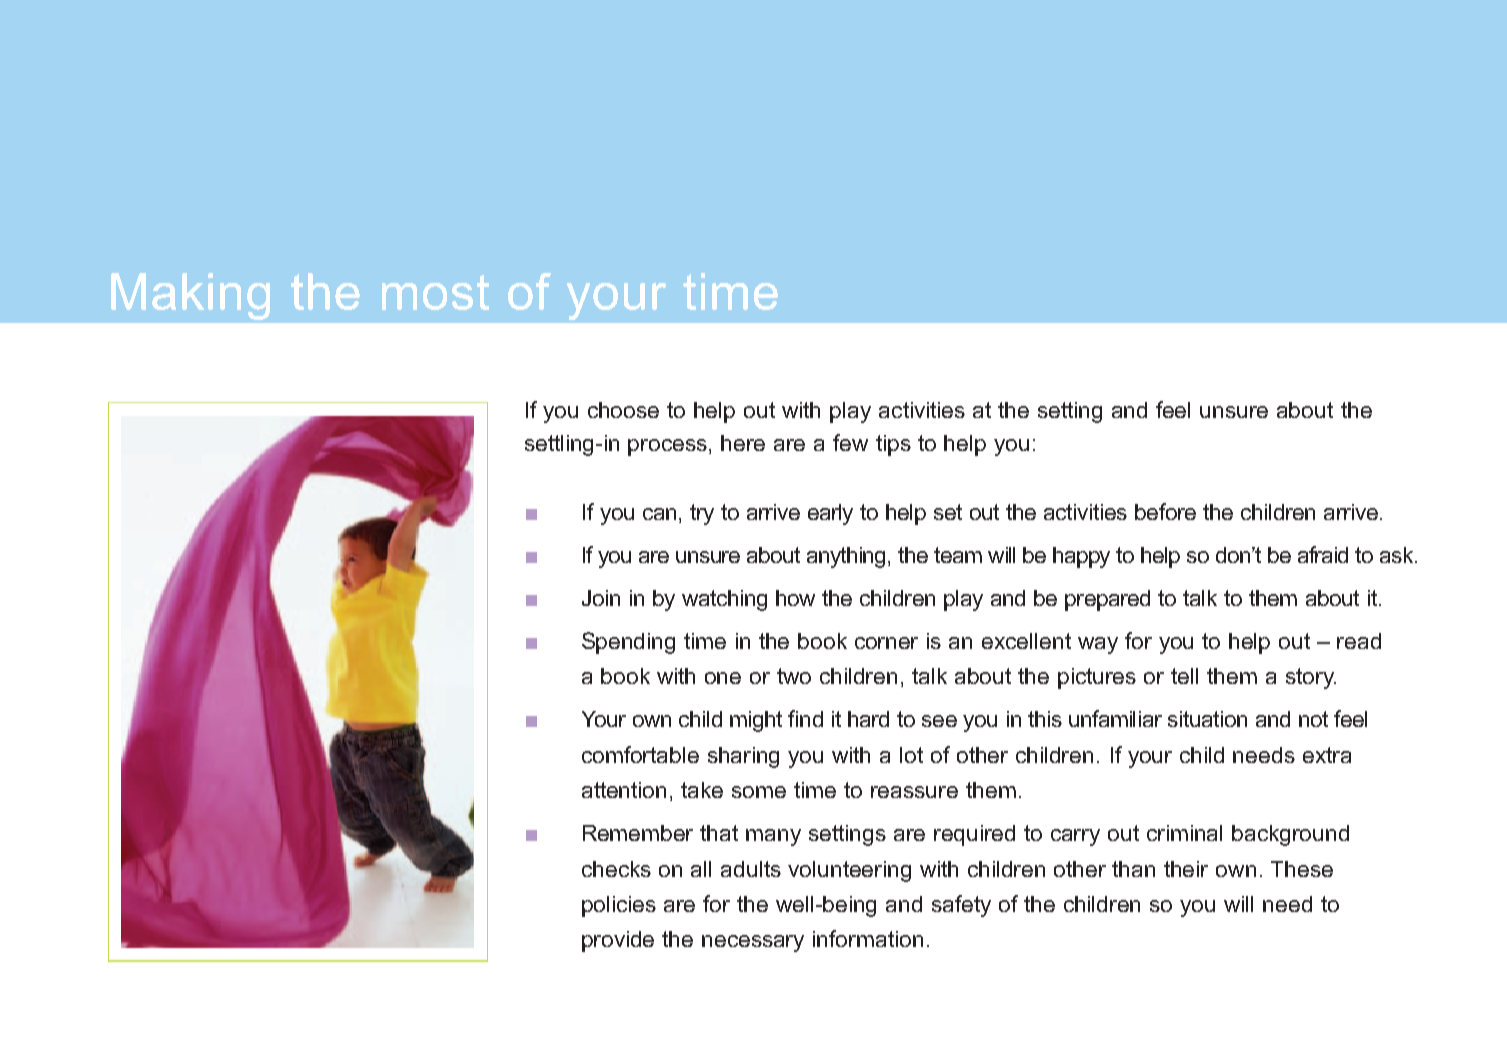 The image size is (1507, 1062). I want to click on pictures, so click(1097, 678).
